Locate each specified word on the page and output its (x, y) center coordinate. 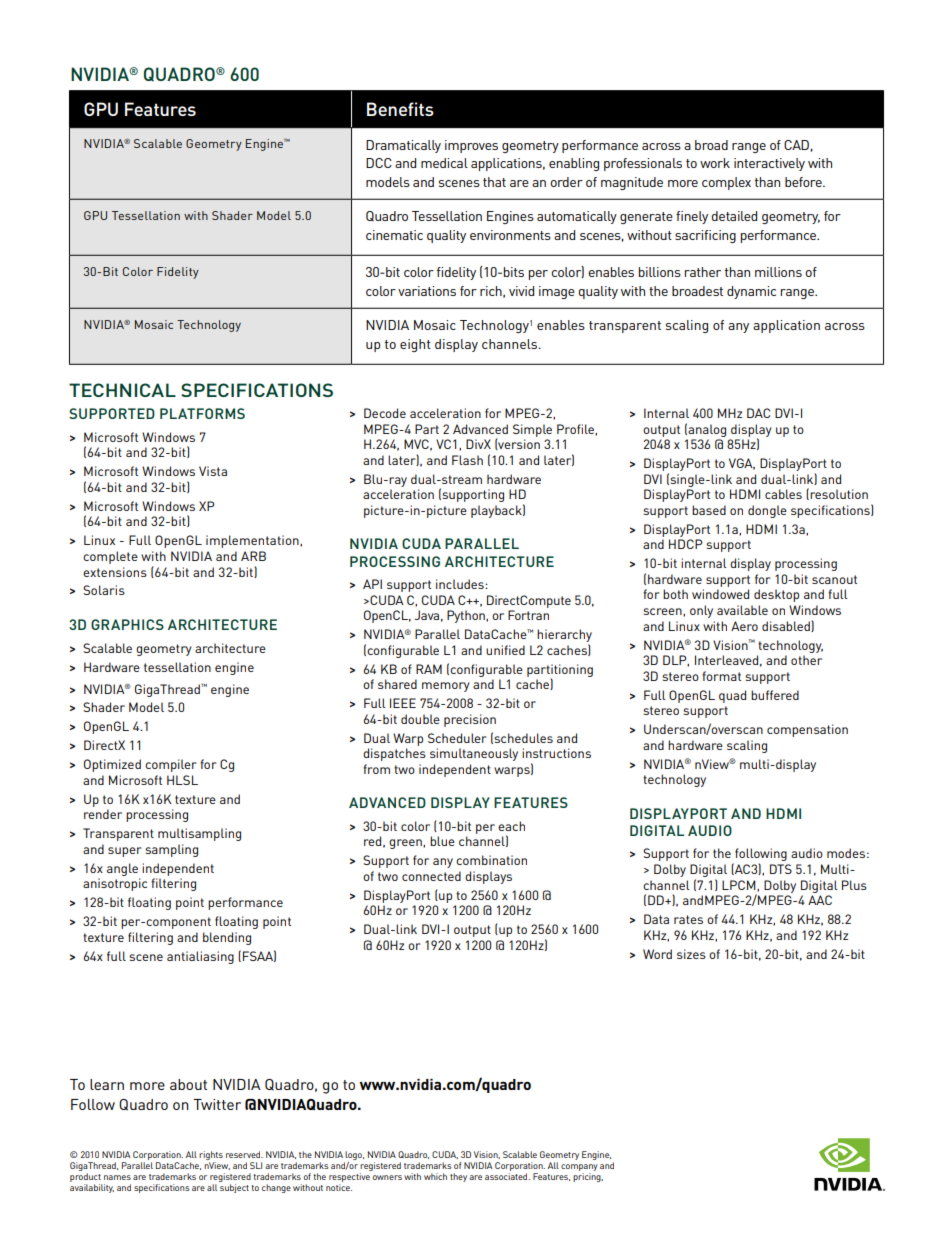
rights (211, 1157)
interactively (769, 164)
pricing (588, 1177)
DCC (379, 163)
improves (471, 146)
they (458, 1177)
